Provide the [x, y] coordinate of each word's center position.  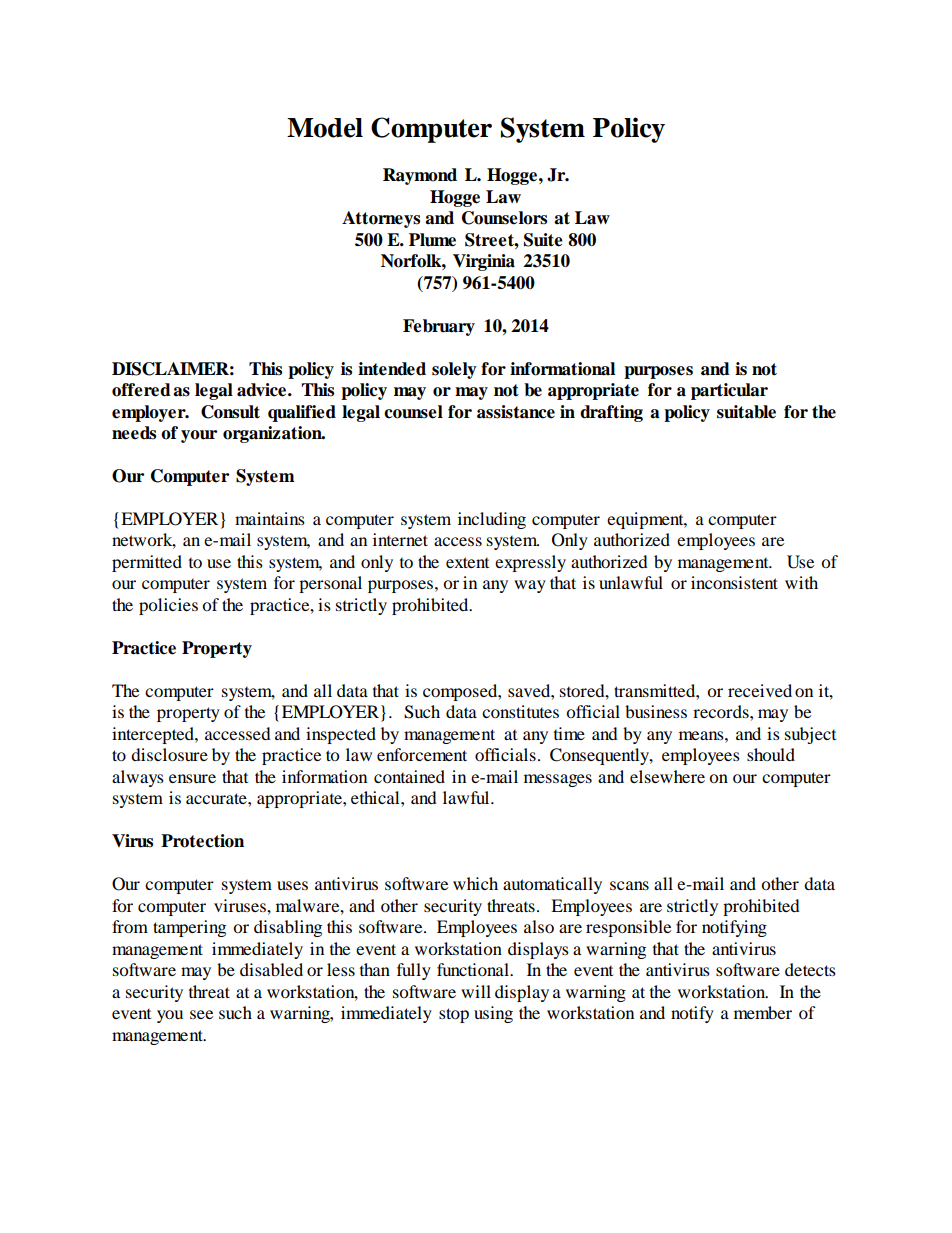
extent [467, 562]
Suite [543, 240]
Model [325, 128]
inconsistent [734, 582]
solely [454, 370]
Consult [230, 412]
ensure [192, 778]
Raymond [420, 176]
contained [409, 776]
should [771, 754]
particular [729, 391]
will [476, 991]
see [201, 1014]
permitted [147, 563]
